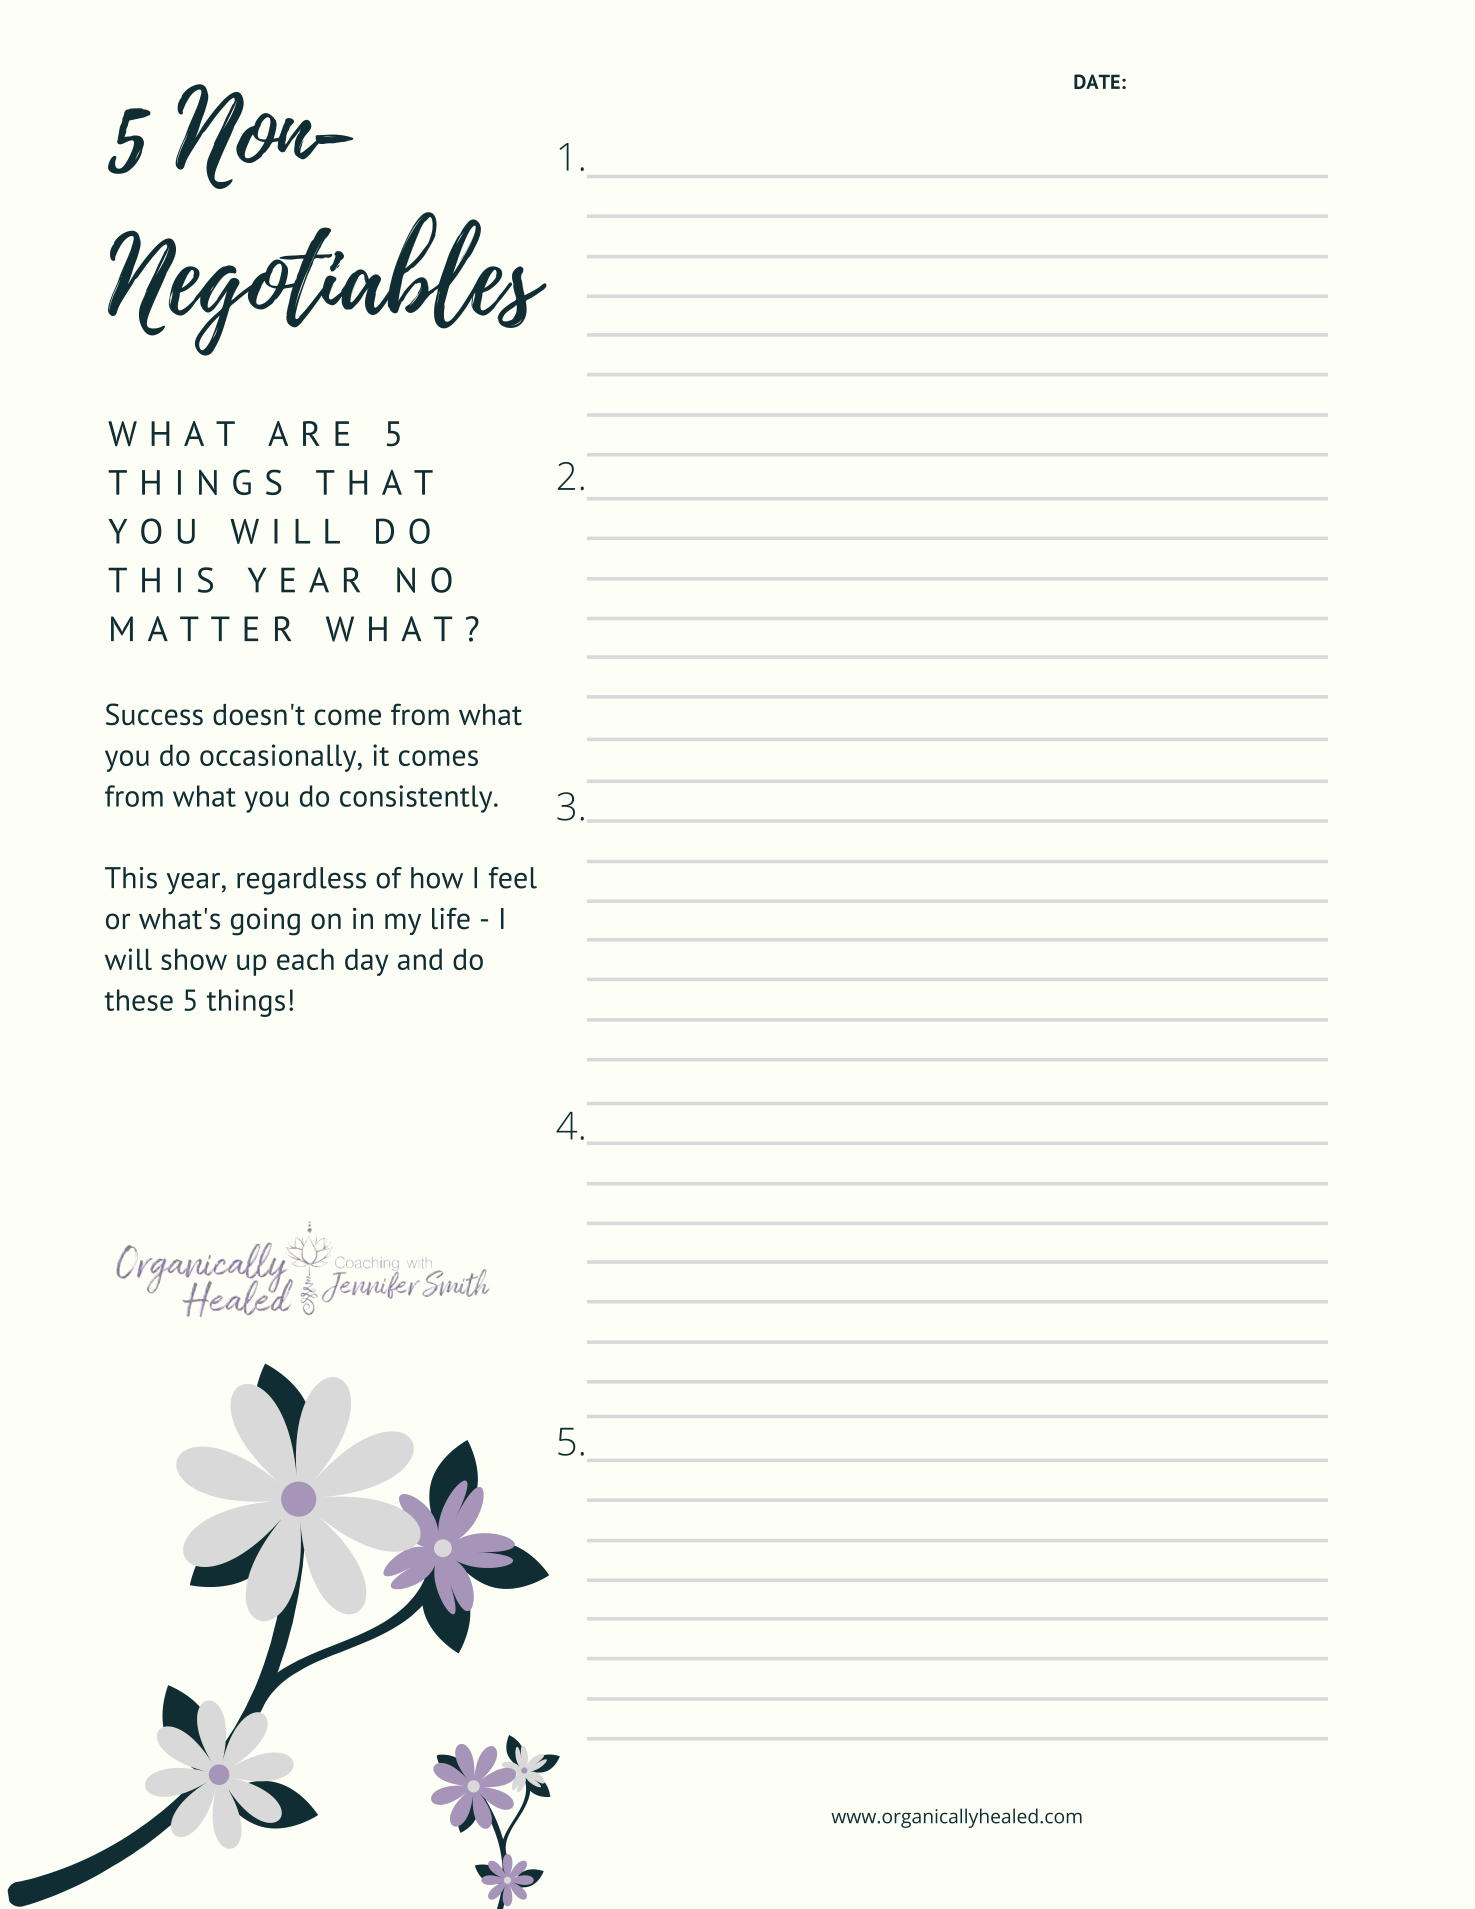 The image size is (1475, 1909). What do you see at coordinates (305, 959) in the page?
I see `each` at bounding box center [305, 959].
